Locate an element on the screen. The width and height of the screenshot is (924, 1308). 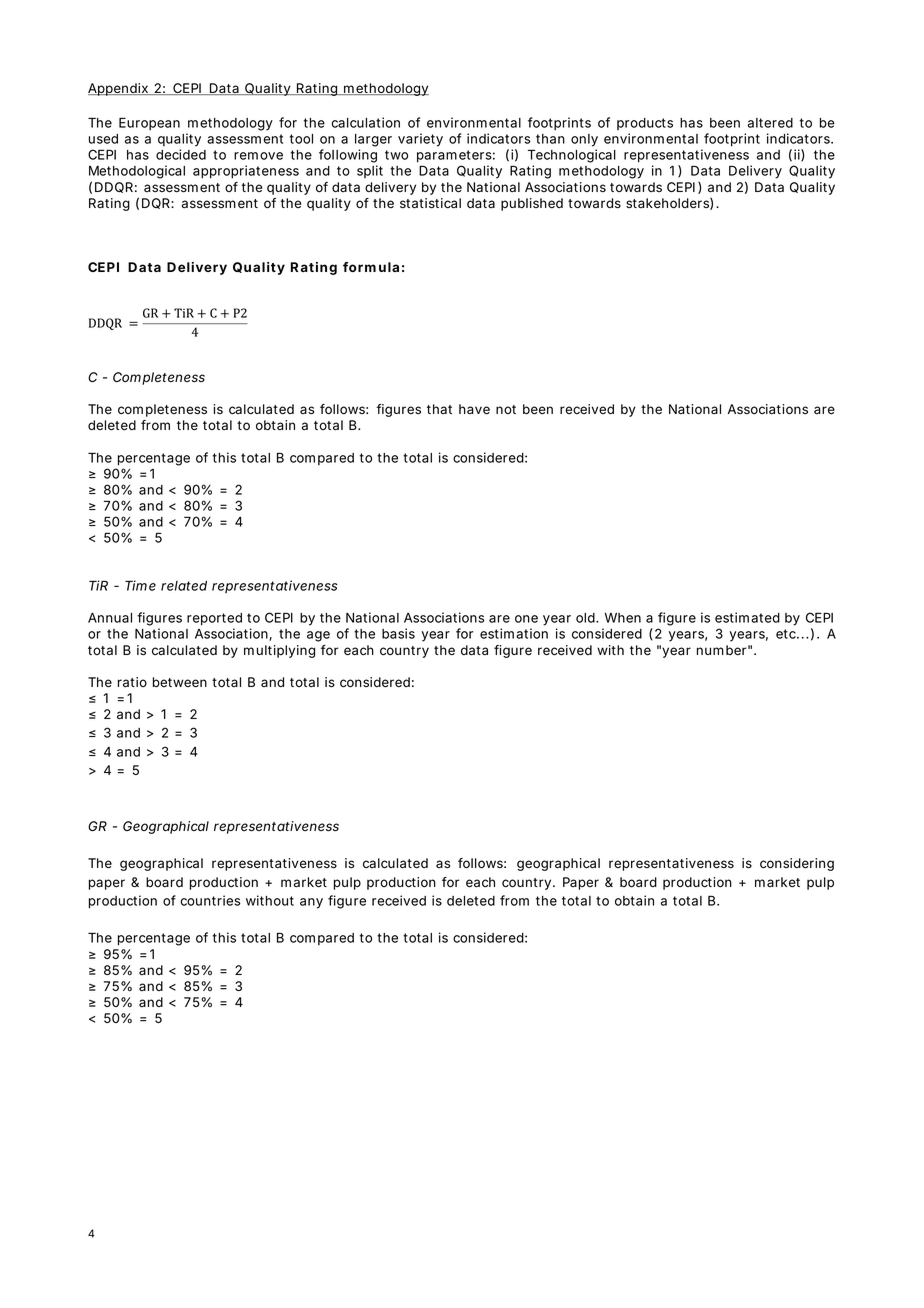
any is located at coordinates (311, 903).
